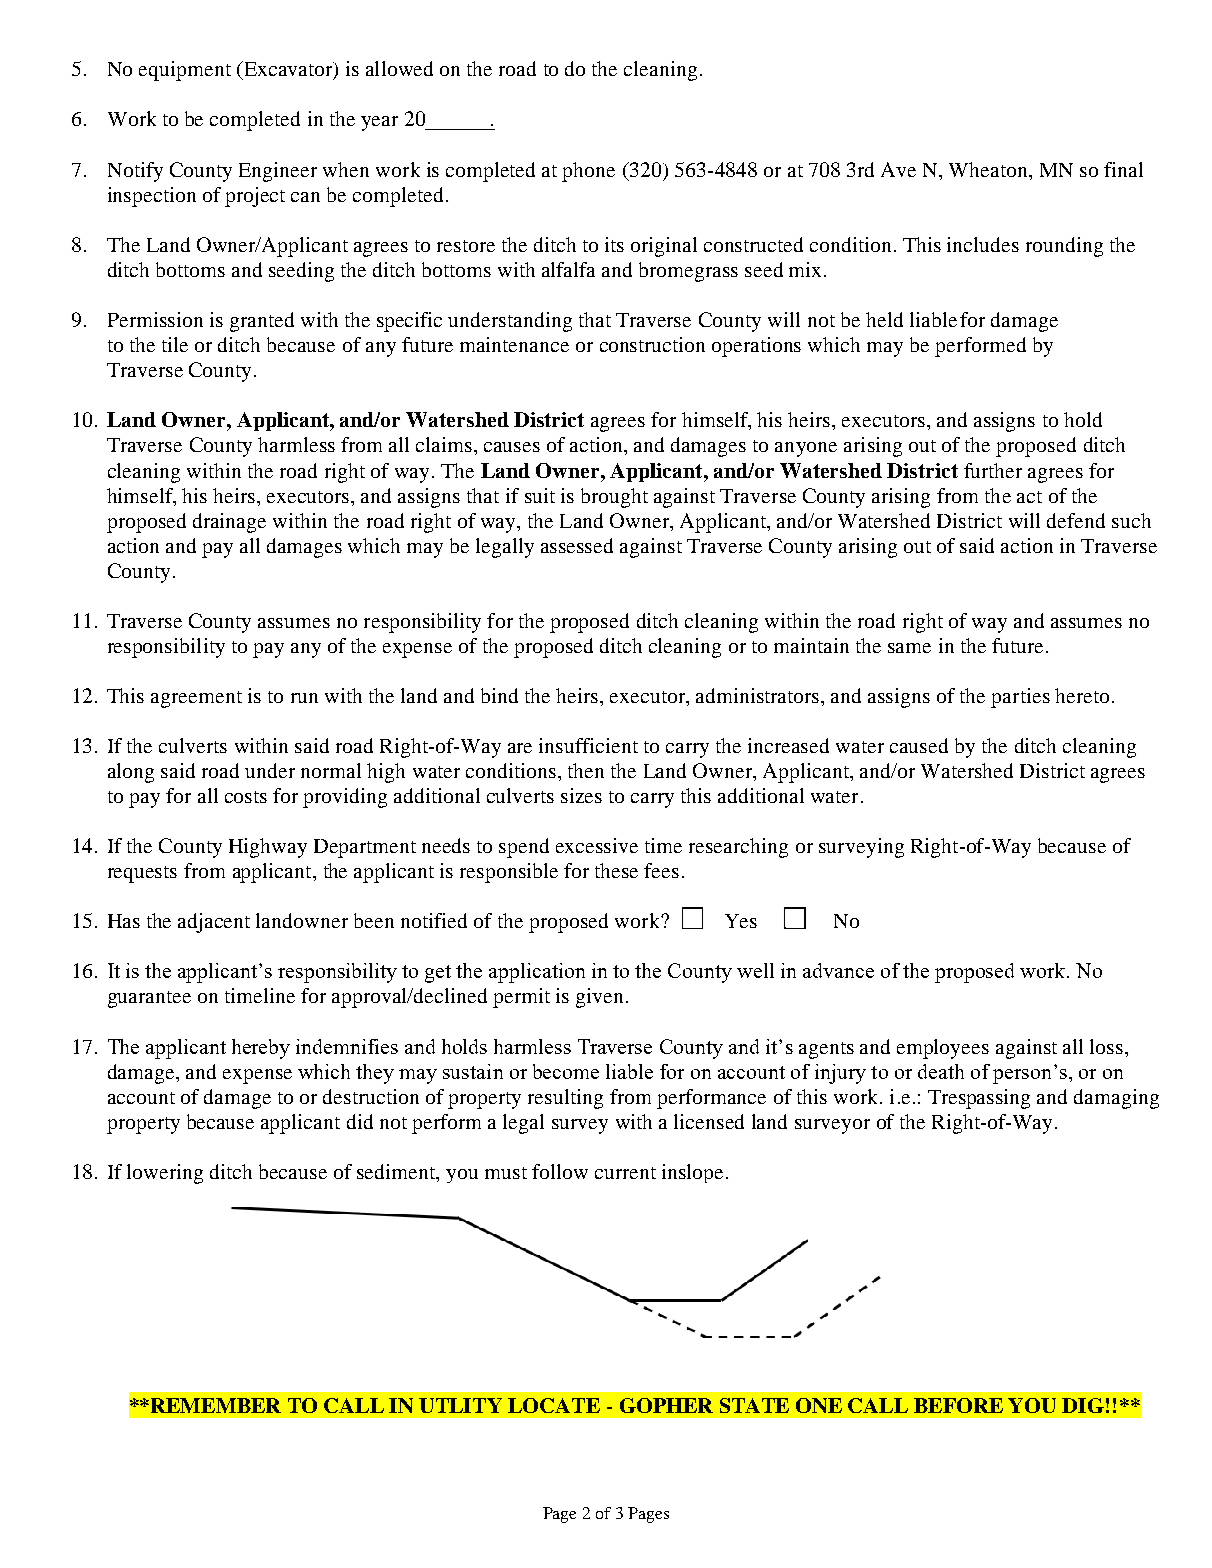  I want to click on Wheaton, so click(989, 169).
